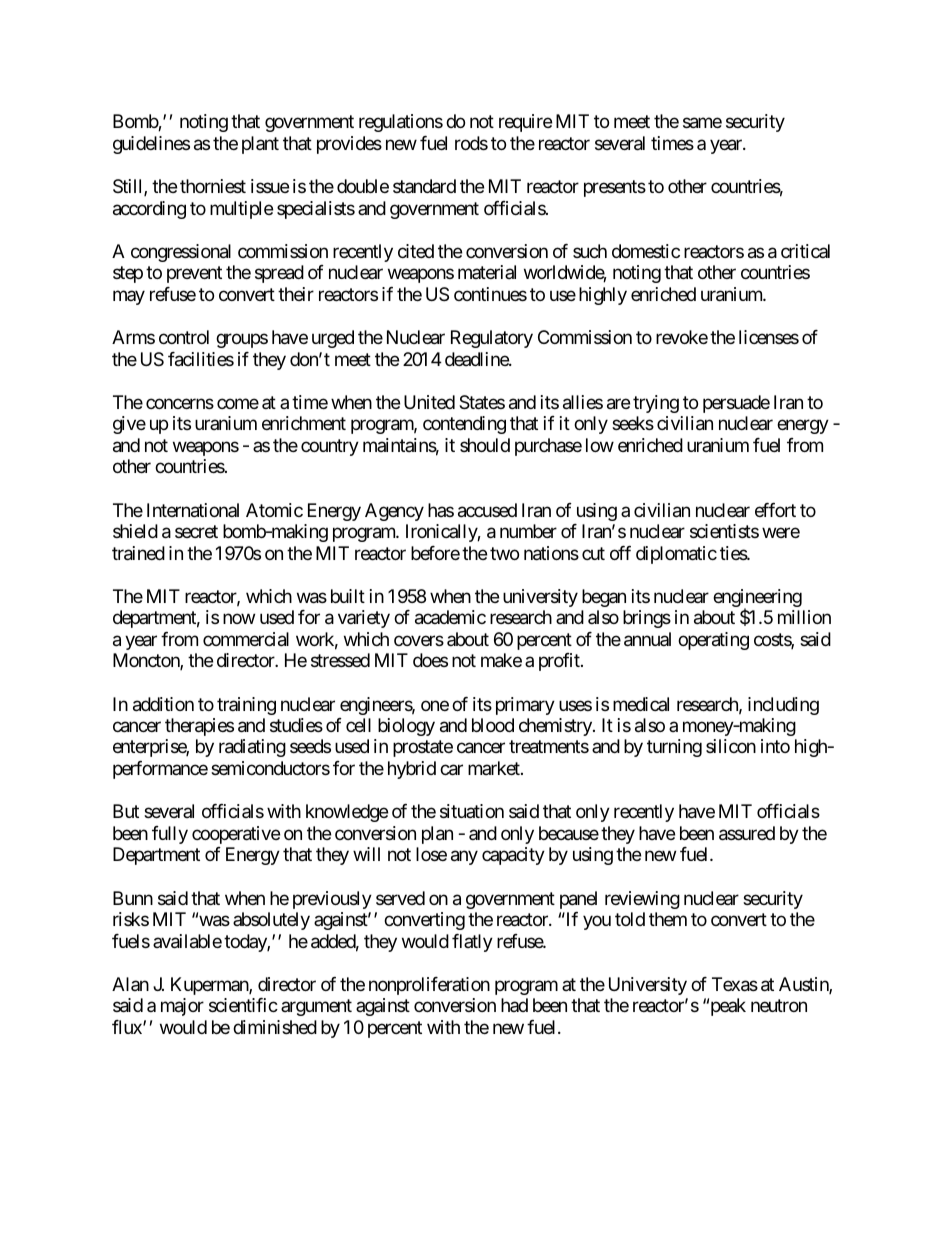 Image resolution: width=952 pixels, height=1233 pixels. I want to click on silicon, so click(731, 746).
